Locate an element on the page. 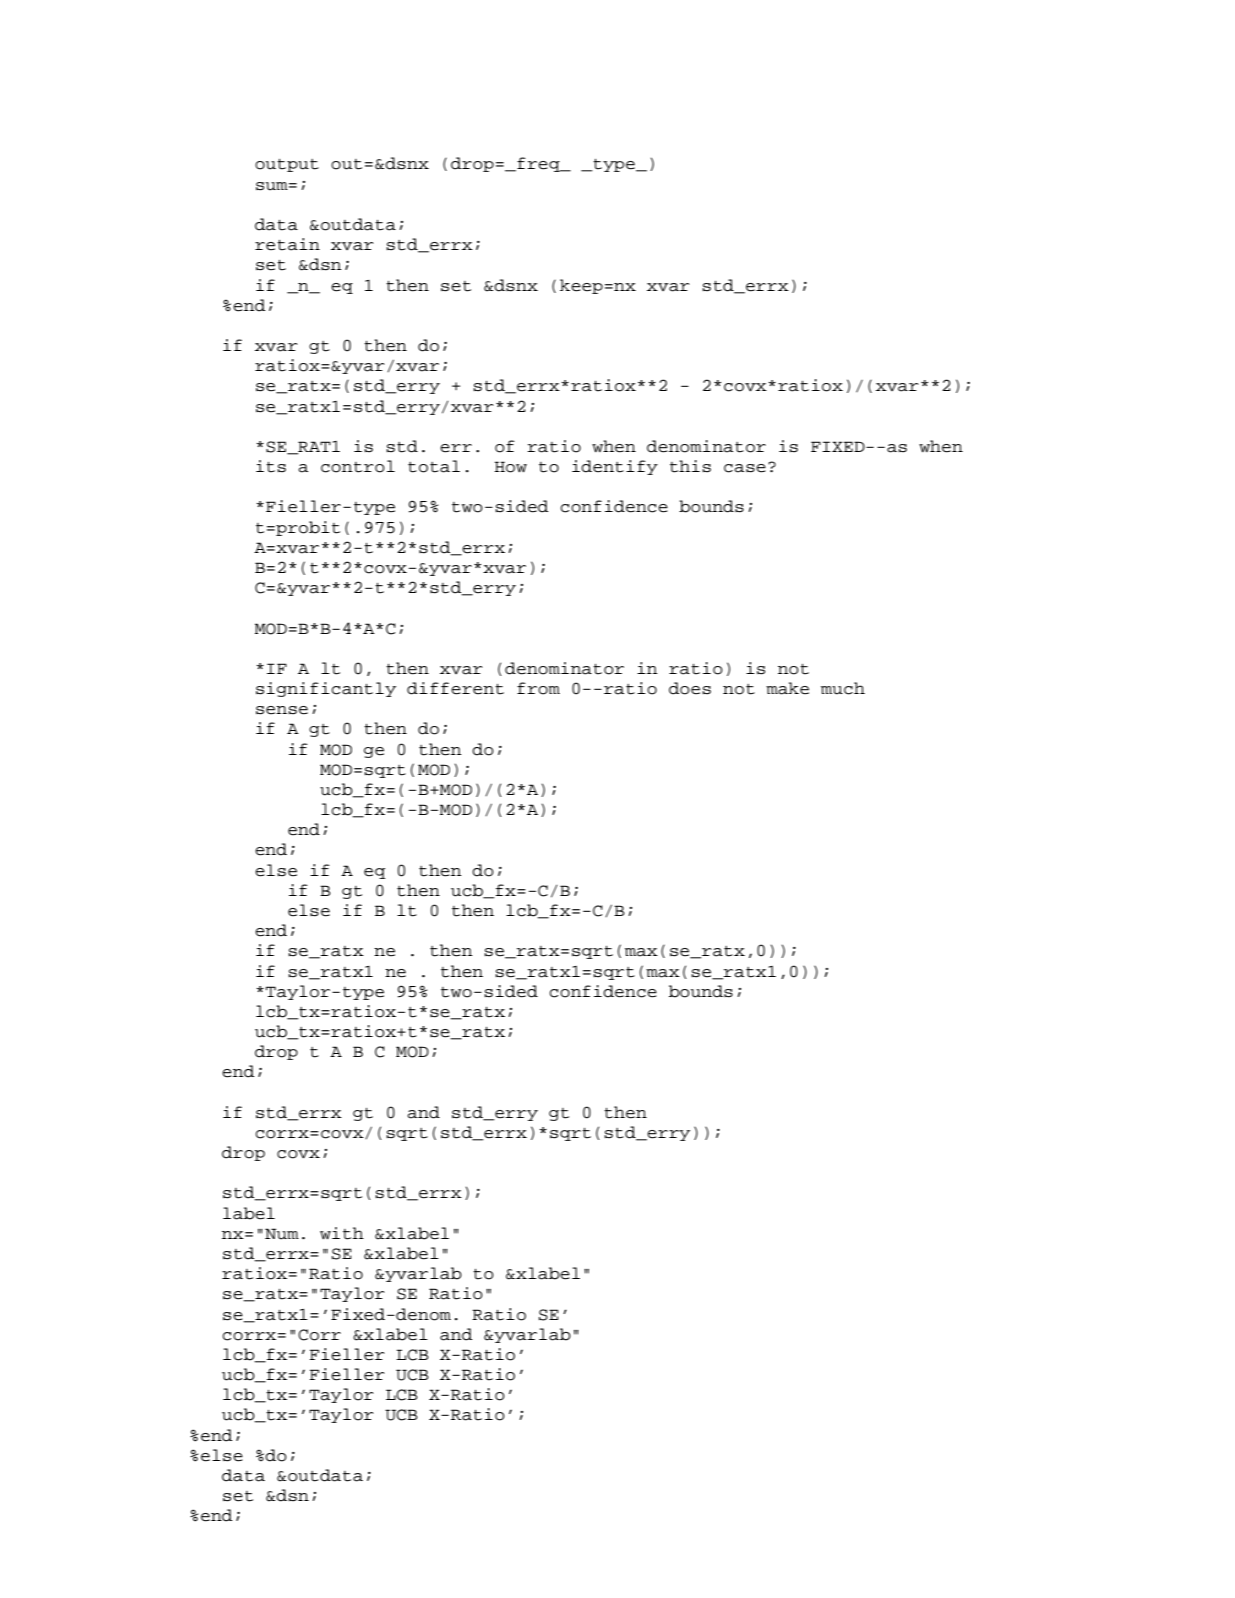 The height and width of the page is (1598, 1235). different is located at coordinates (455, 688).
